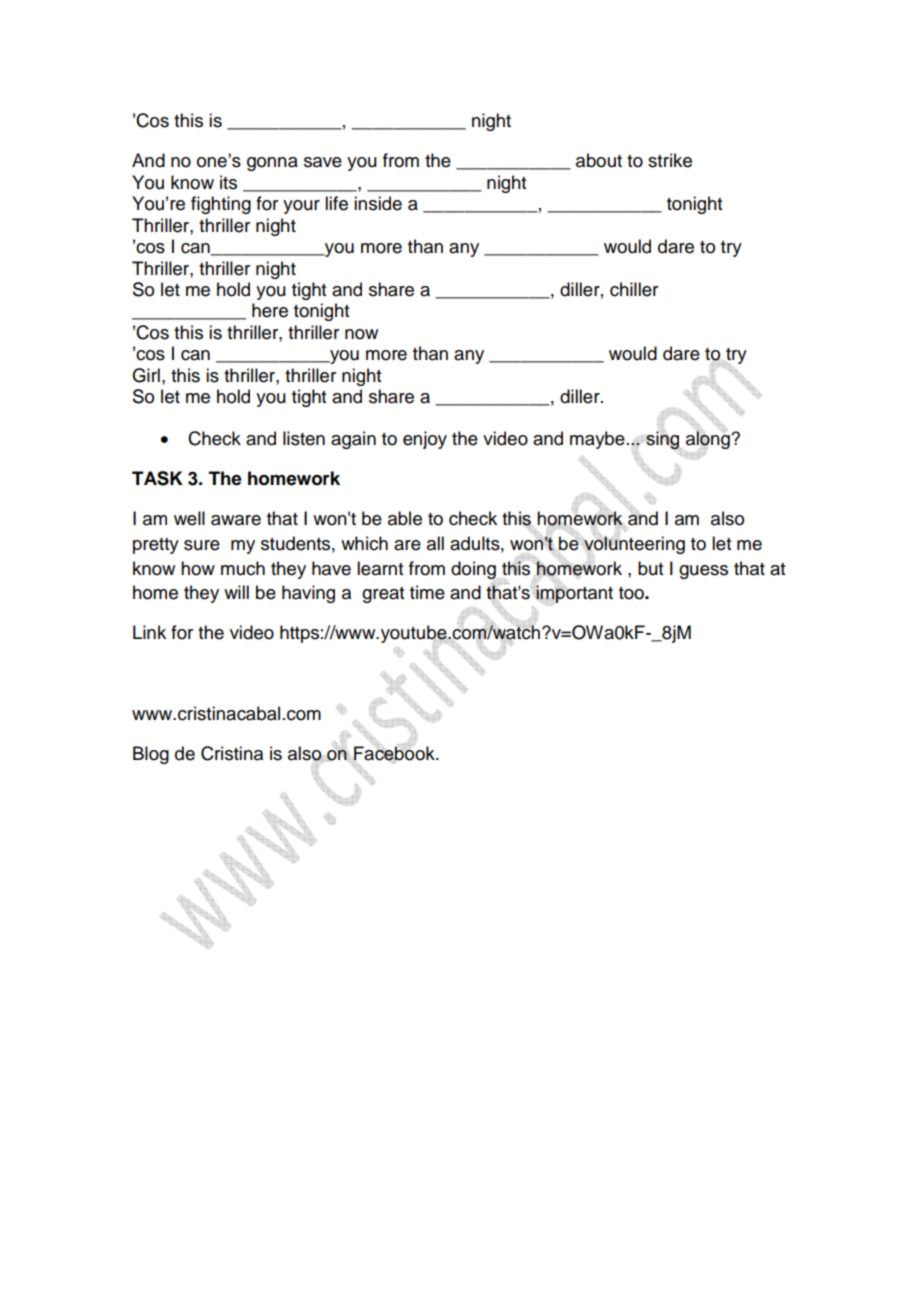  I want to click on enjoy, so click(425, 440).
